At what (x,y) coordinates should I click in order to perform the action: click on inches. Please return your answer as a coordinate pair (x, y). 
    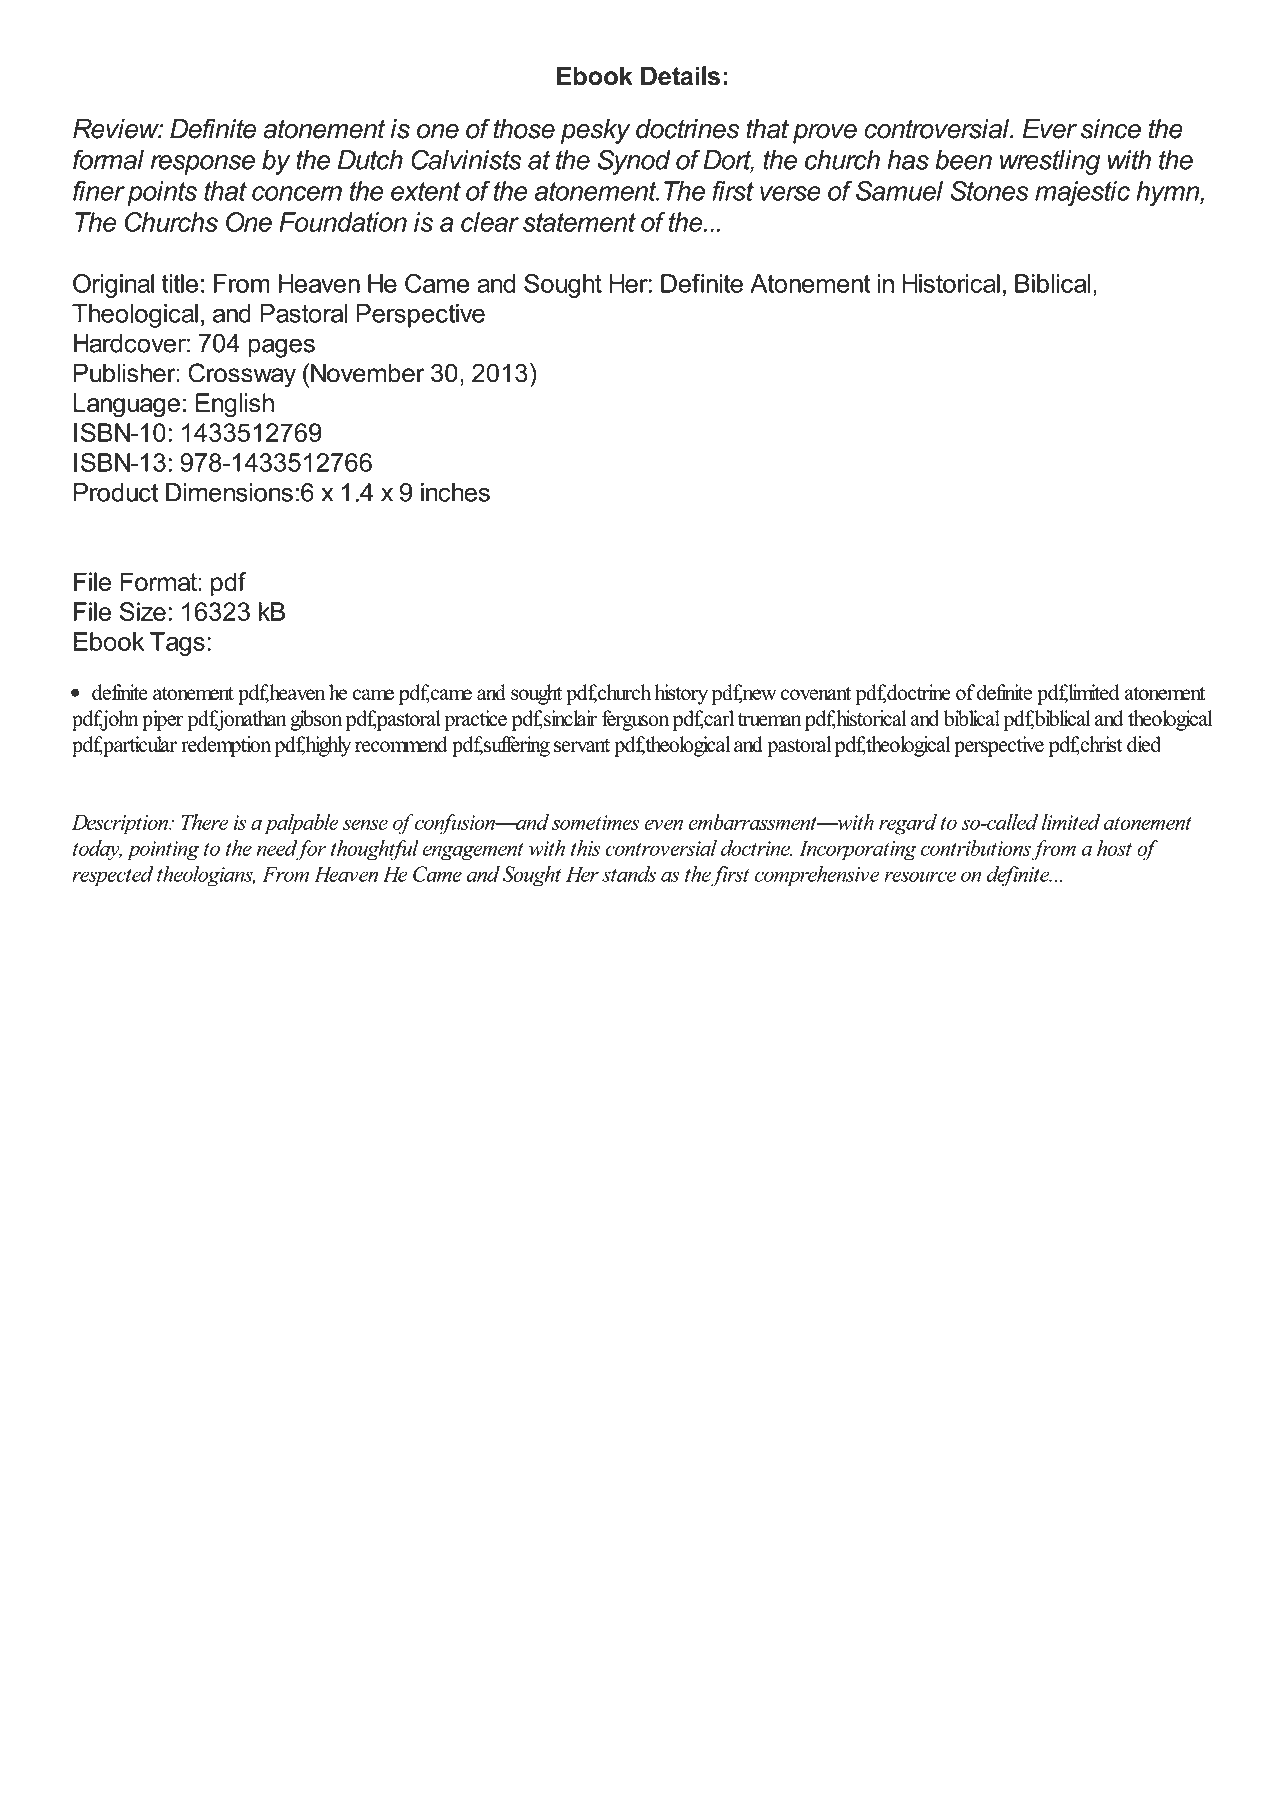
    Looking at the image, I should click on (455, 492).
